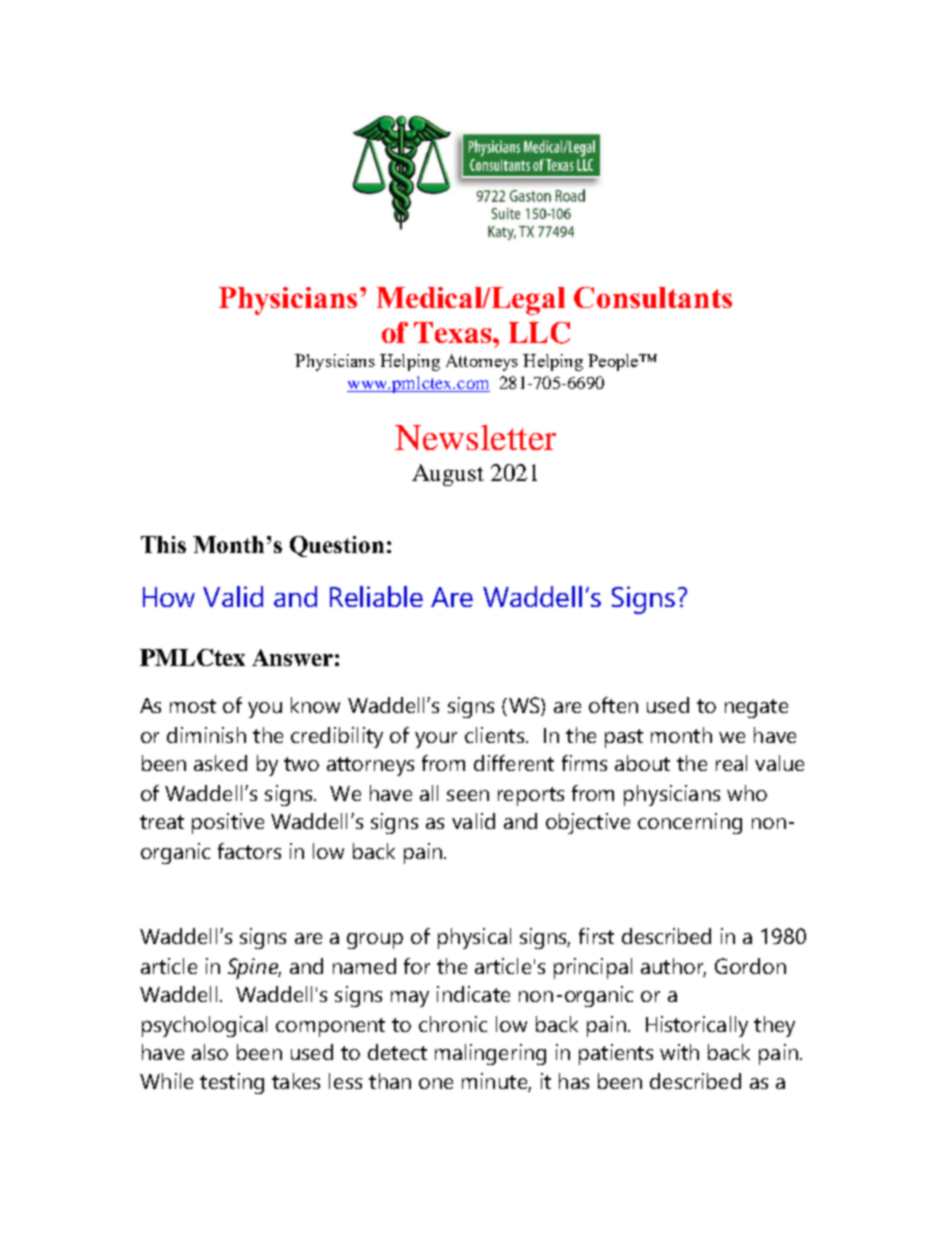 The image size is (952, 1233). What do you see at coordinates (454, 332) in the page?
I see `Texas` at bounding box center [454, 332].
